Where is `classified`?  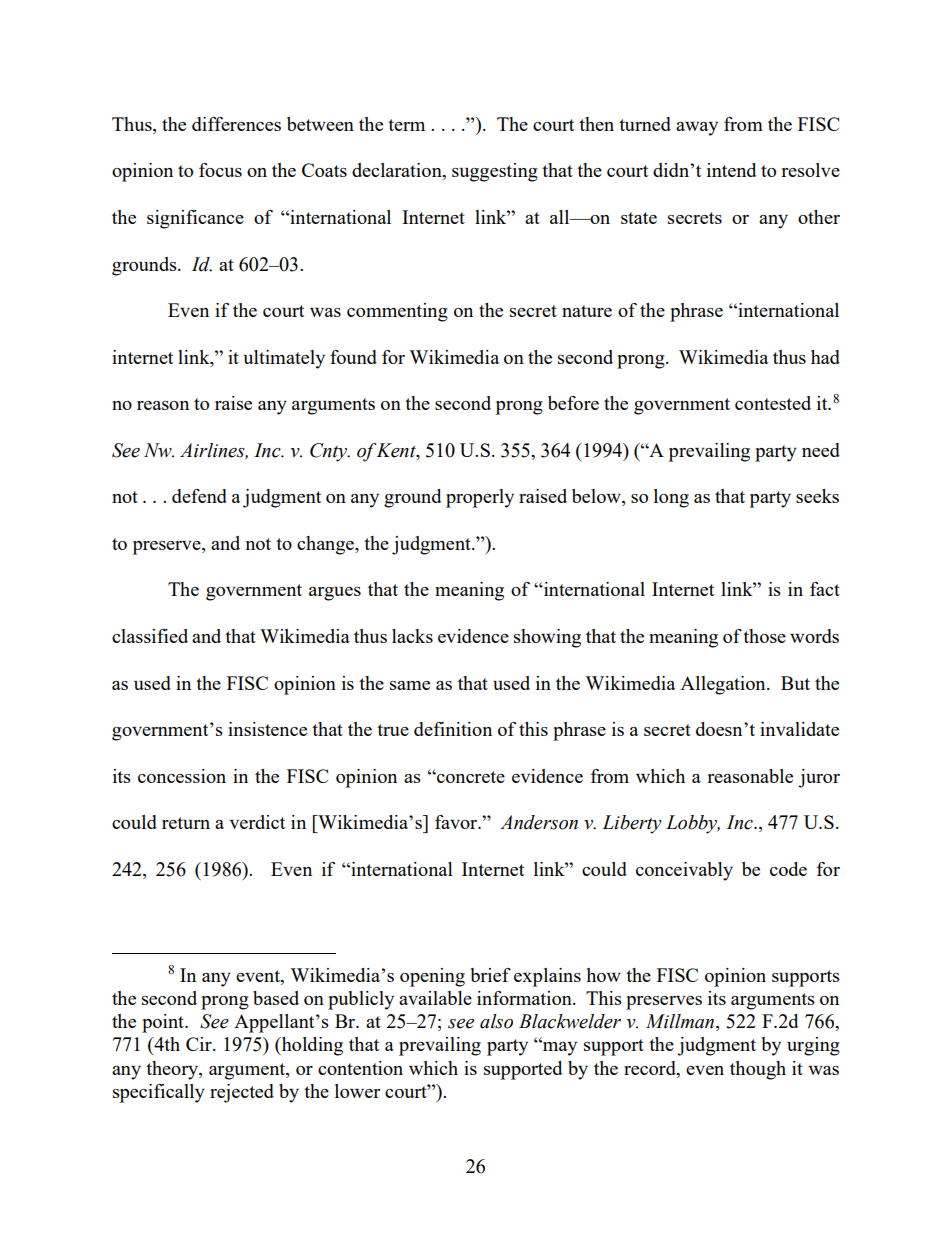
classified is located at coordinates (150, 636).
